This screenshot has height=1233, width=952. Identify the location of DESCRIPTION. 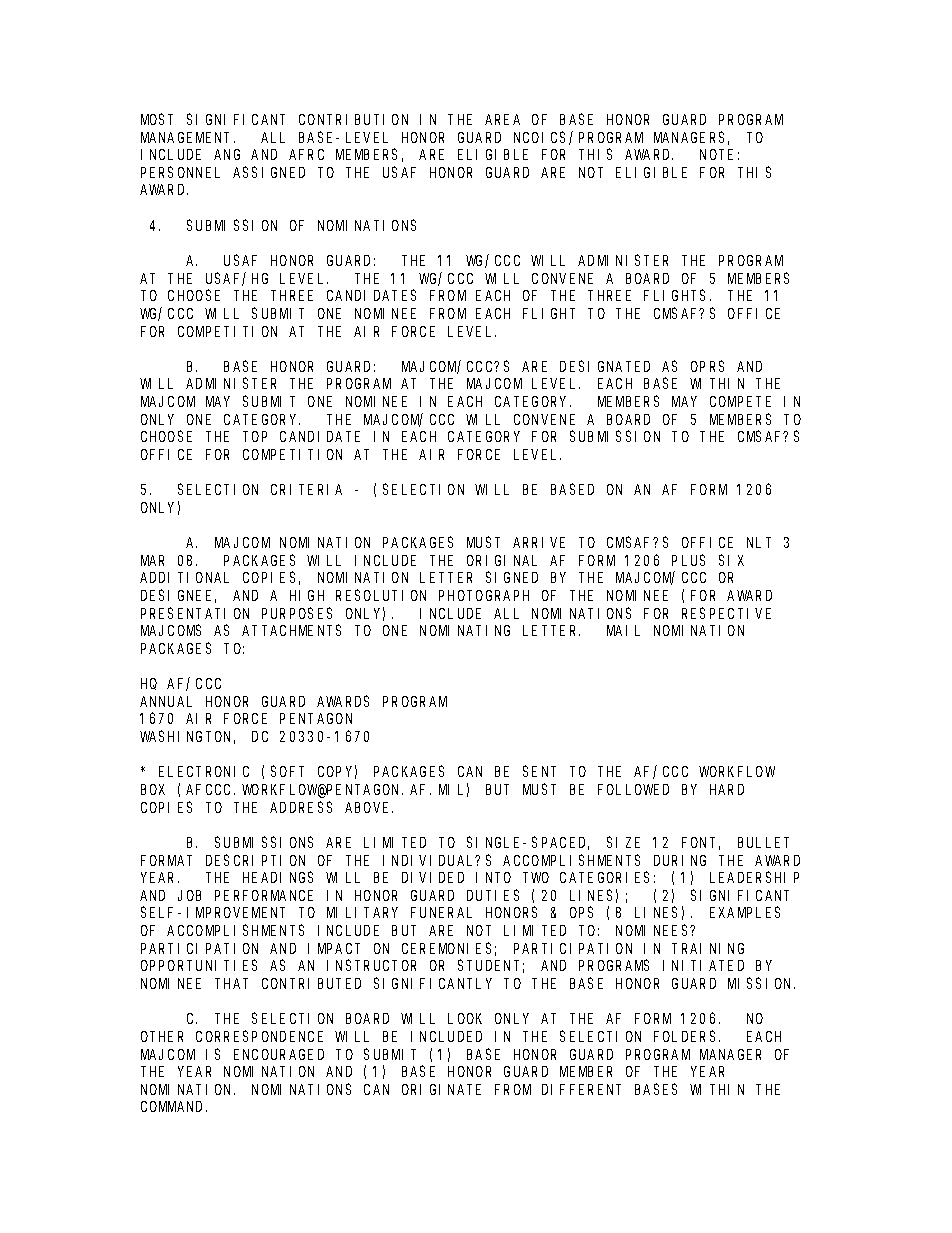
(255, 860).
